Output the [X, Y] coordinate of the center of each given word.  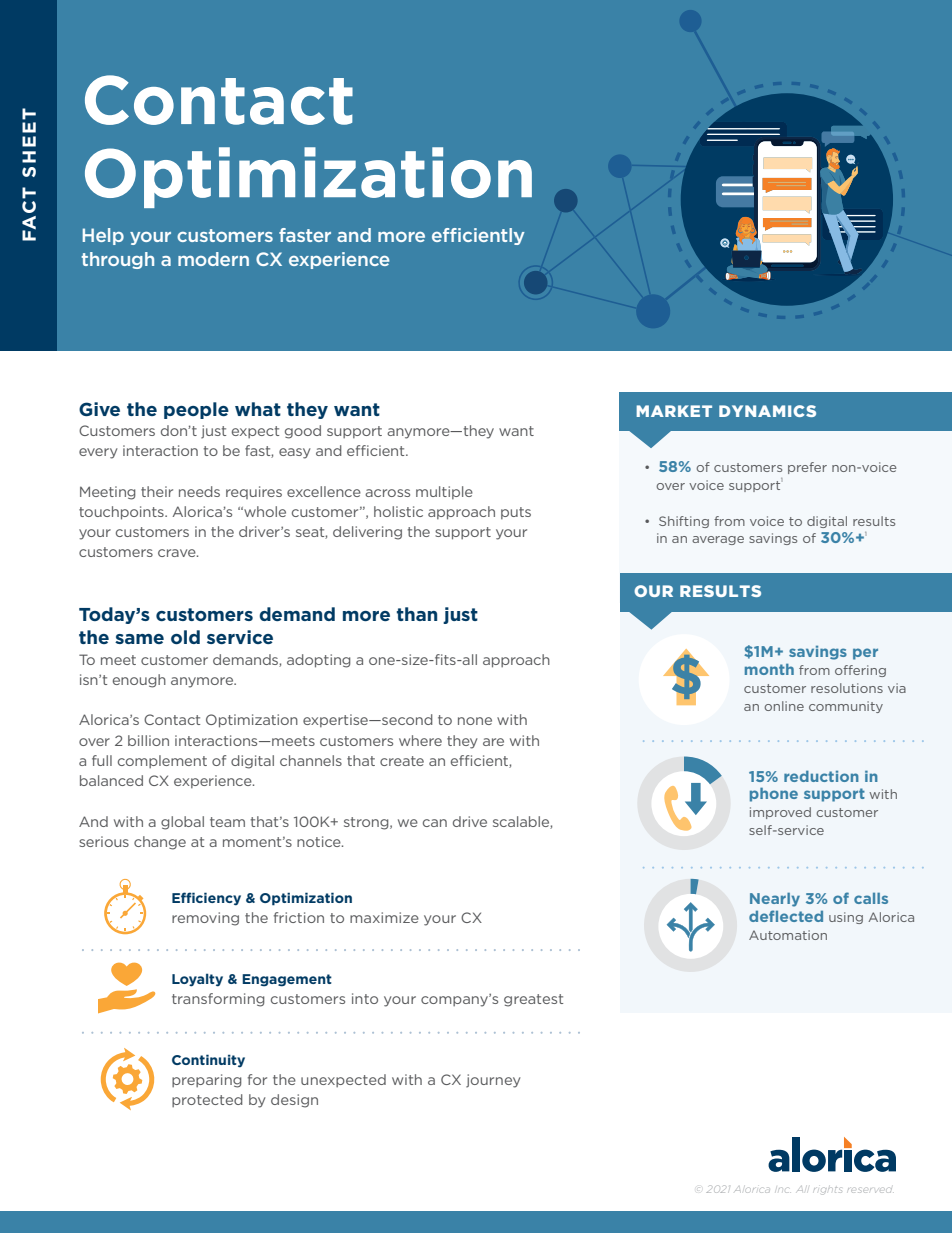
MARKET [674, 411]
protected [207, 1100]
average [718, 540]
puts [516, 513]
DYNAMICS [767, 411]
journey [493, 1081]
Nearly [775, 899]
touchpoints [122, 513]
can [435, 823]
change [160, 843]
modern [213, 259]
